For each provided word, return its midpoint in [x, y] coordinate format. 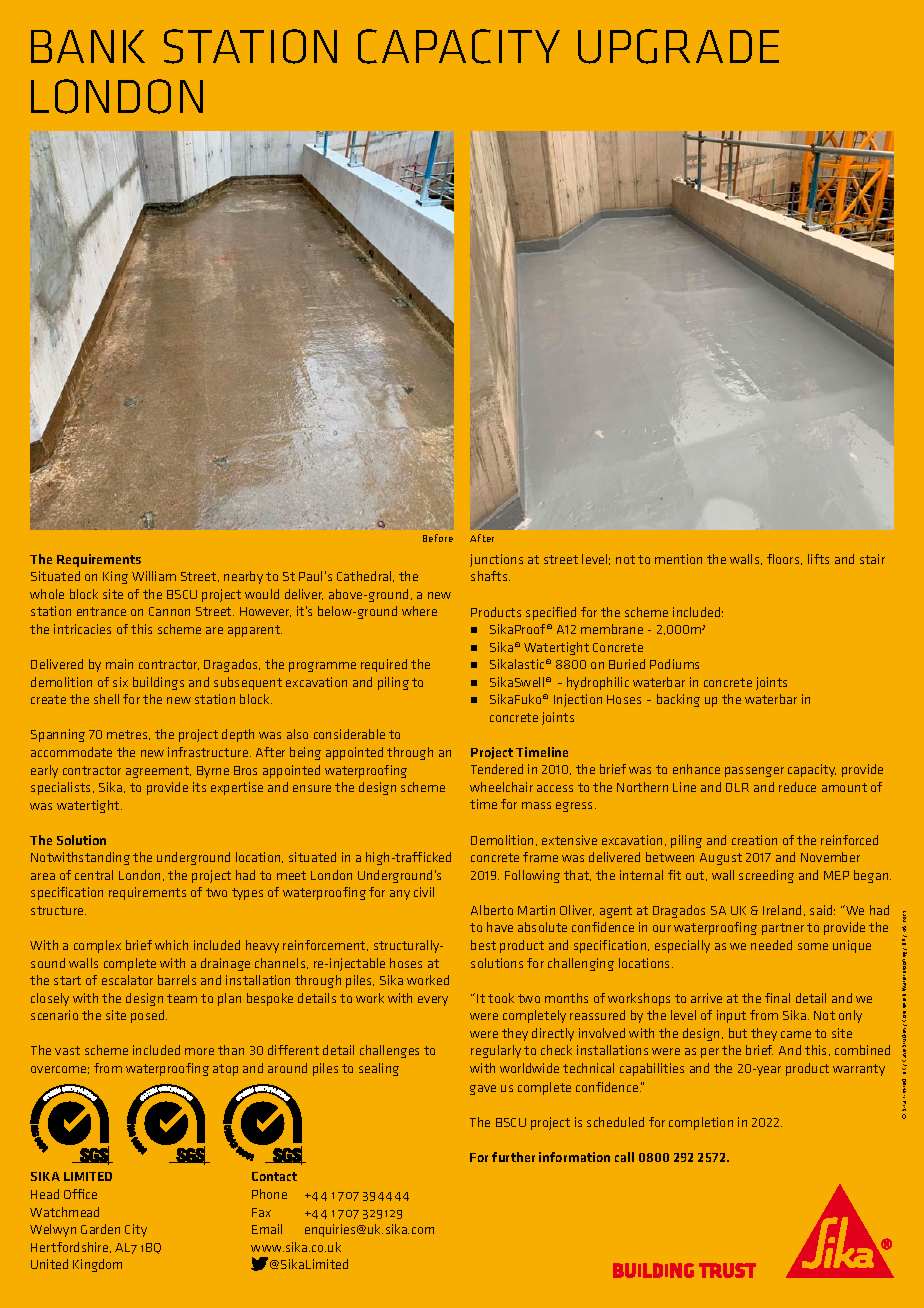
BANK [88, 46]
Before [438, 538]
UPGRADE [678, 46]
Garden [100, 1229]
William [154, 576]
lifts [818, 559]
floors [784, 559]
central [94, 875]
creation [754, 840]
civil [424, 892]
